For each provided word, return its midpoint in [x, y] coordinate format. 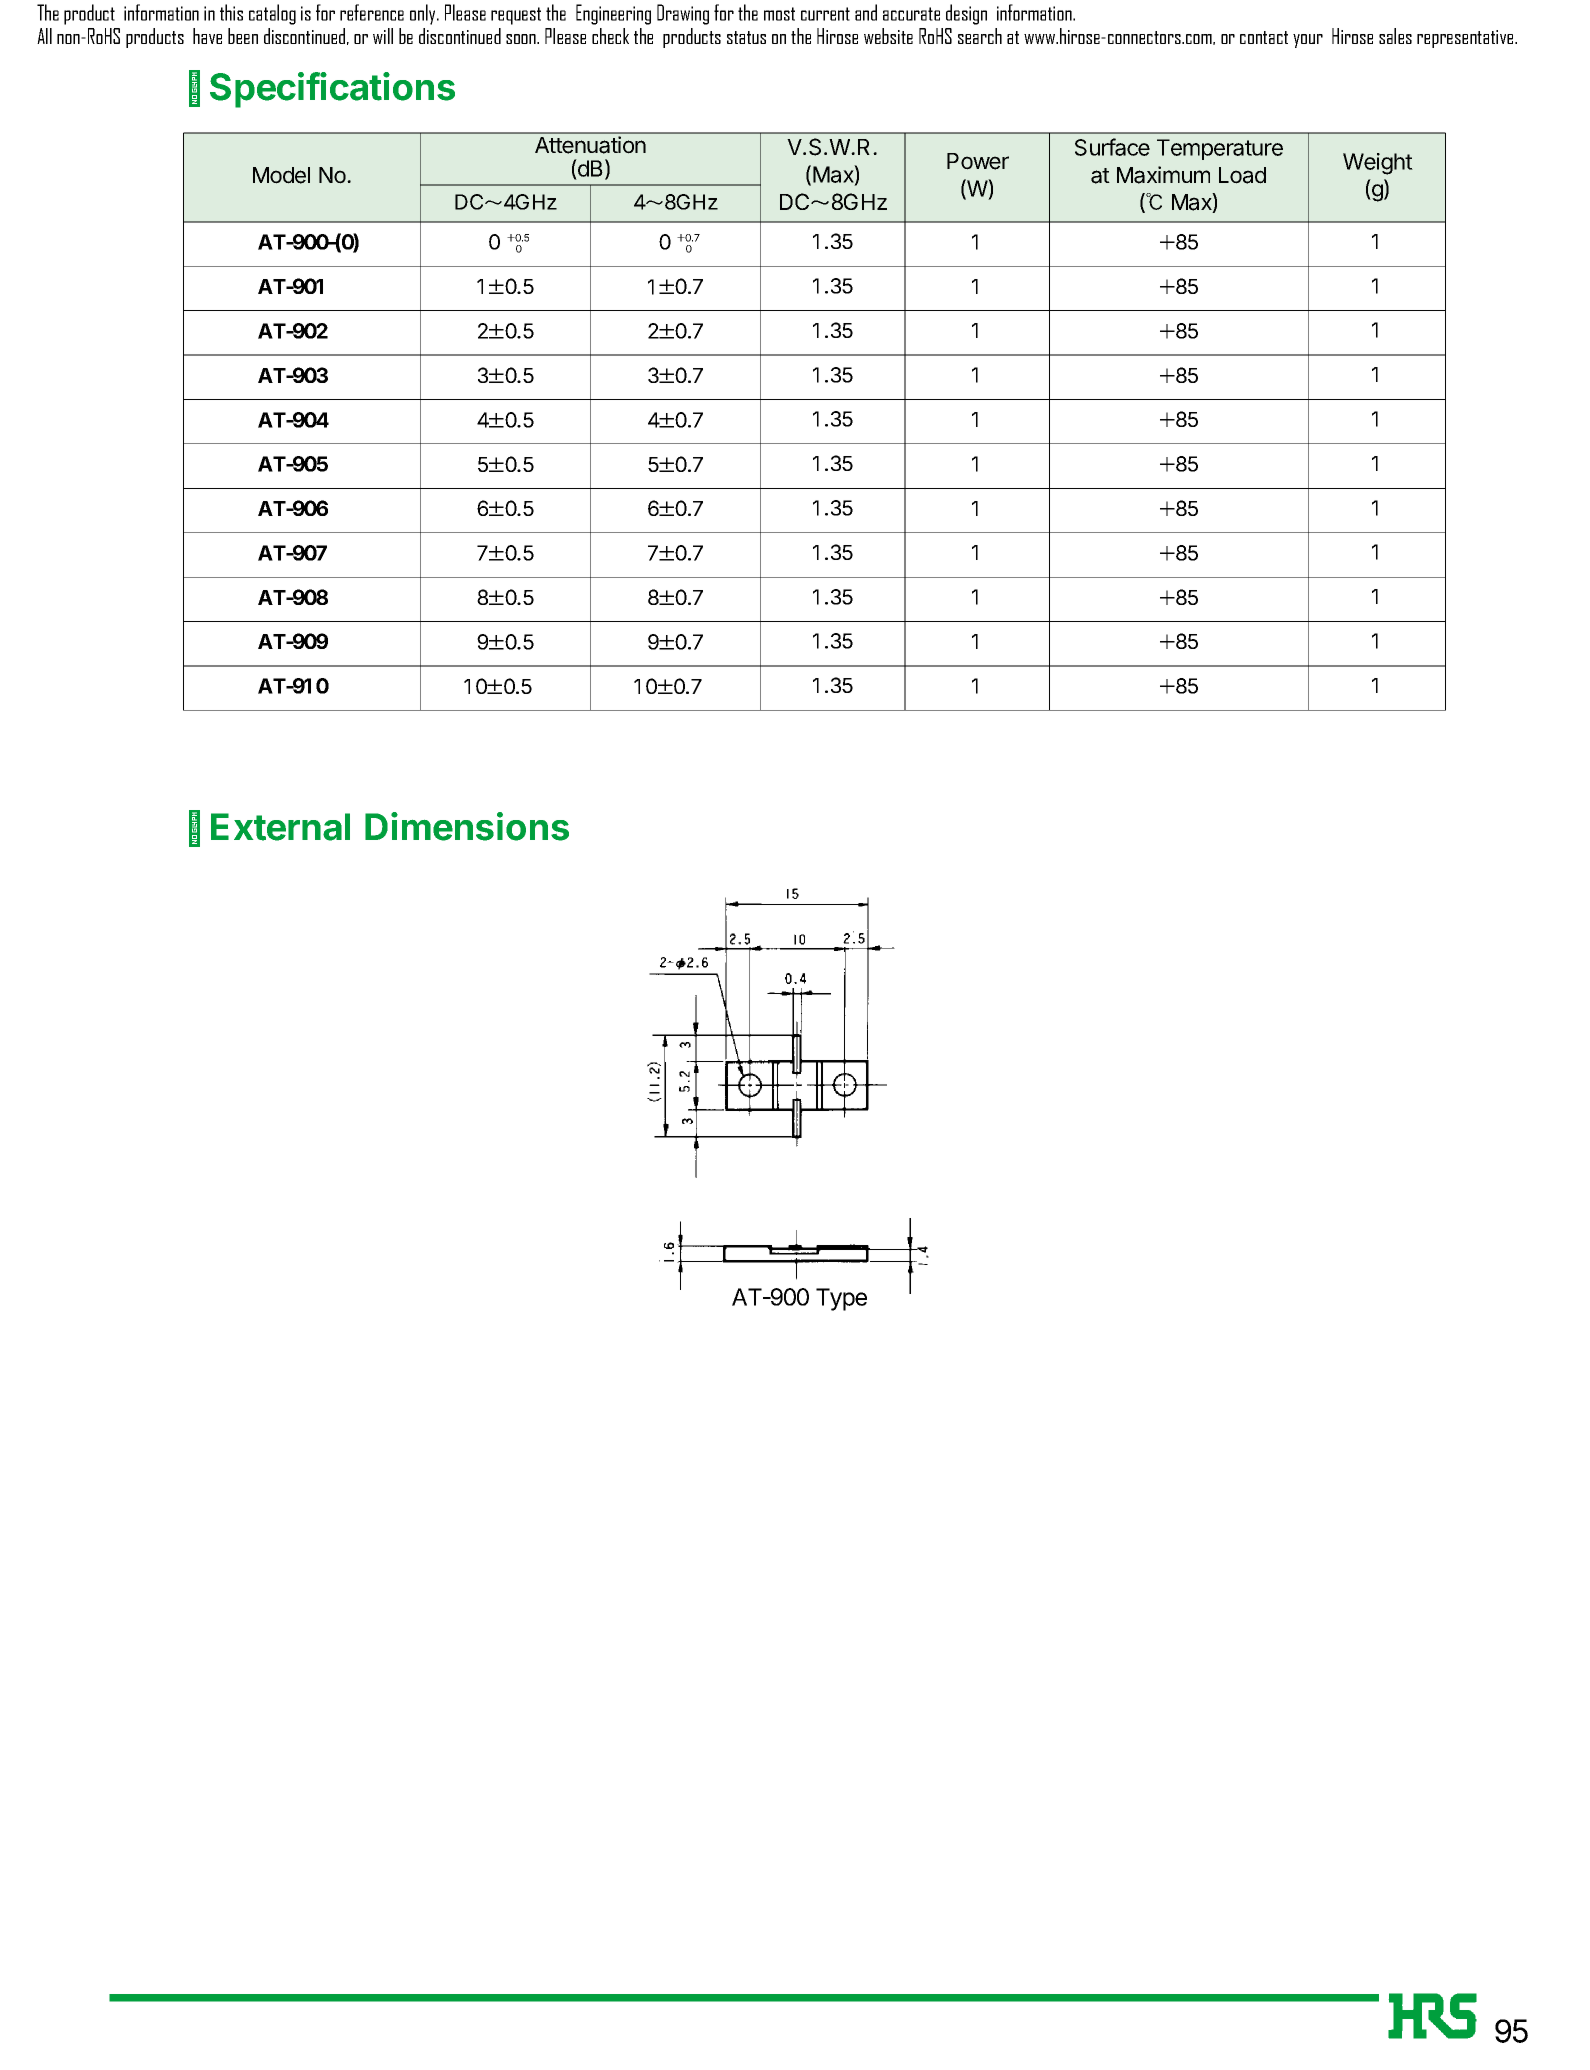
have [207, 36]
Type [841, 1299]
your [1308, 41]
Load [1242, 175]
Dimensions [467, 826]
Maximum [1163, 175]
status [746, 37]
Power [978, 161]
